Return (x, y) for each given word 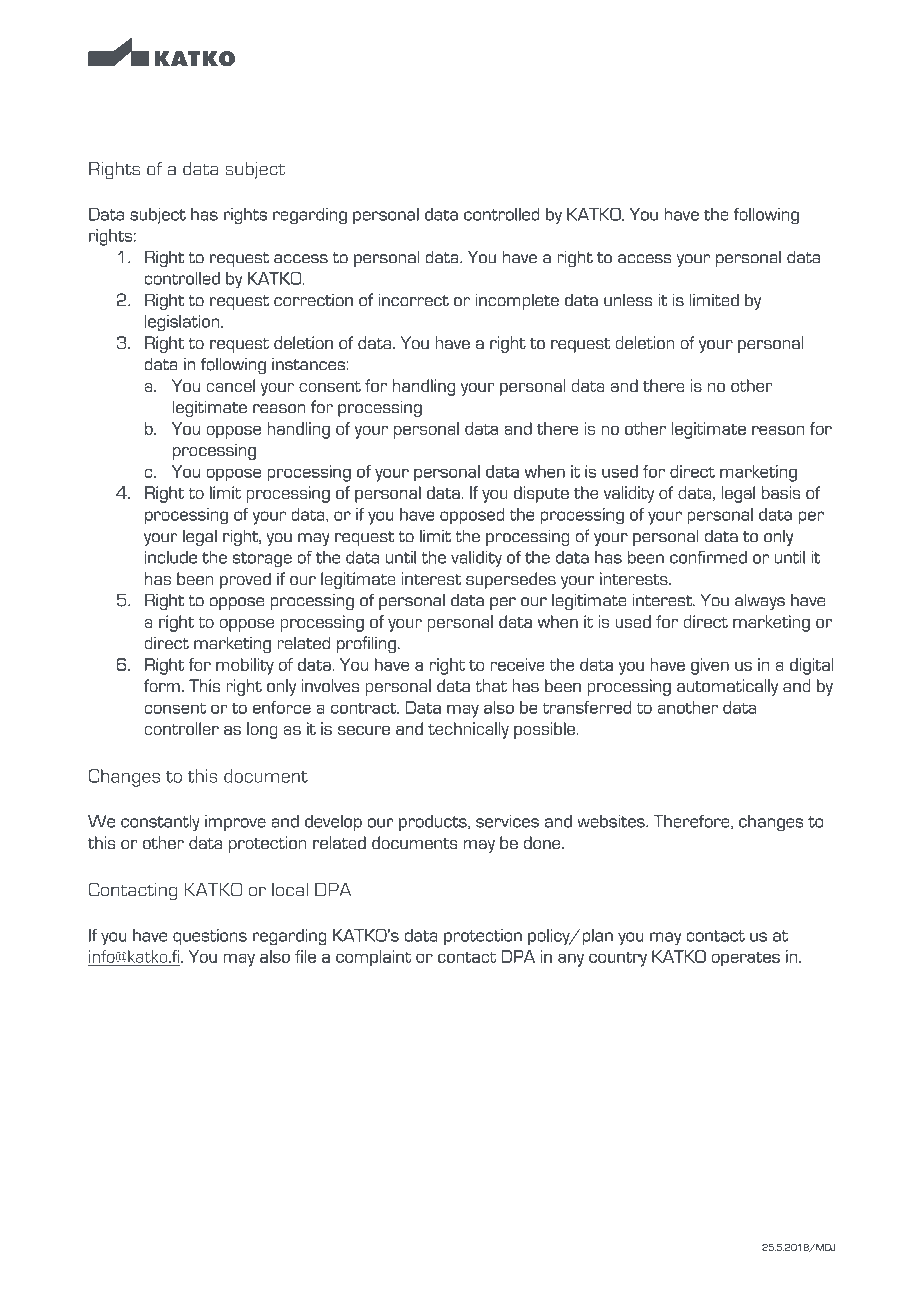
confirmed (708, 557)
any (571, 960)
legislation (181, 323)
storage (262, 560)
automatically (727, 687)
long (262, 730)
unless (628, 300)
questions (210, 937)
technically (468, 730)
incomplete (517, 301)
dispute (541, 494)
